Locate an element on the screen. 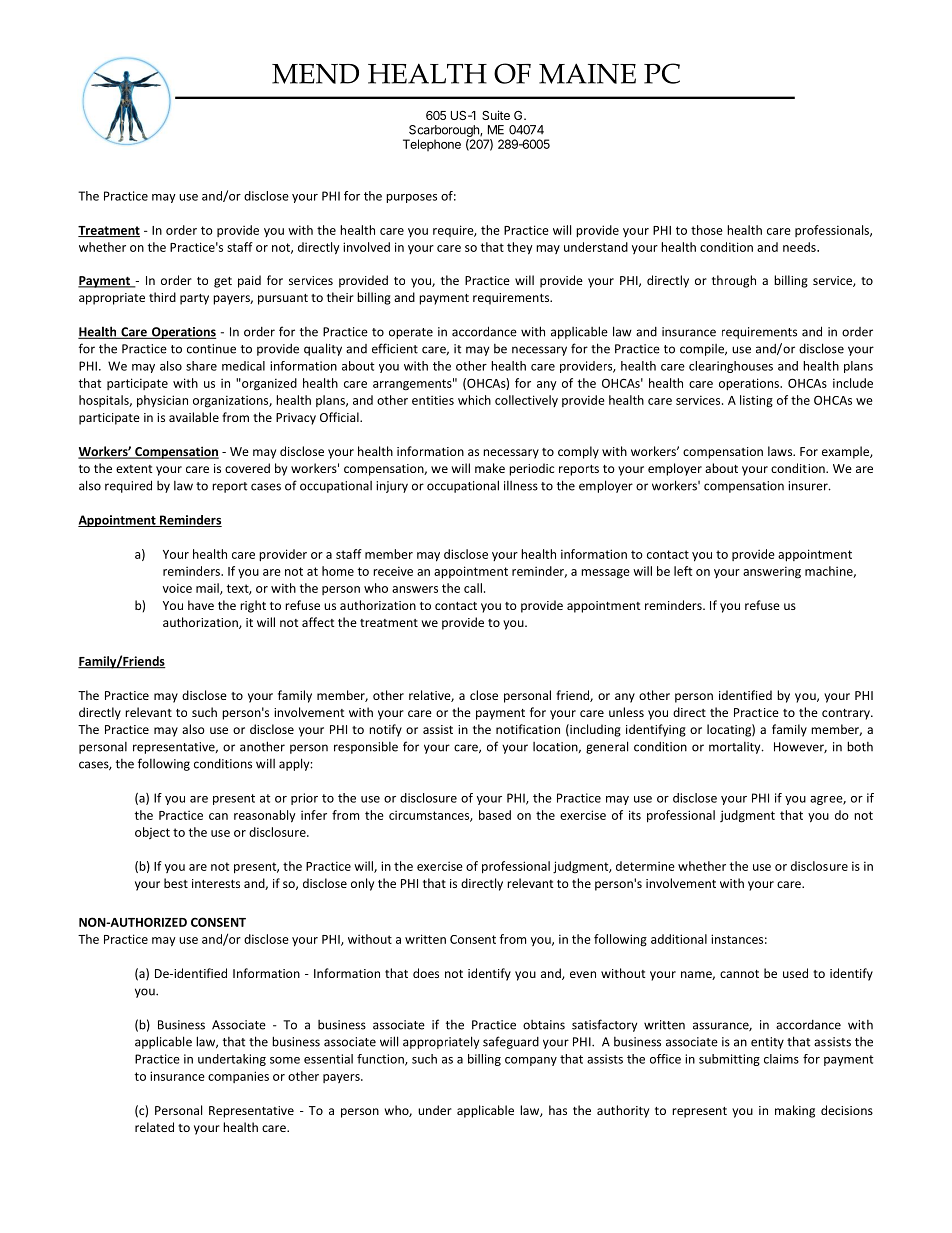  mail is located at coordinates (208, 589).
